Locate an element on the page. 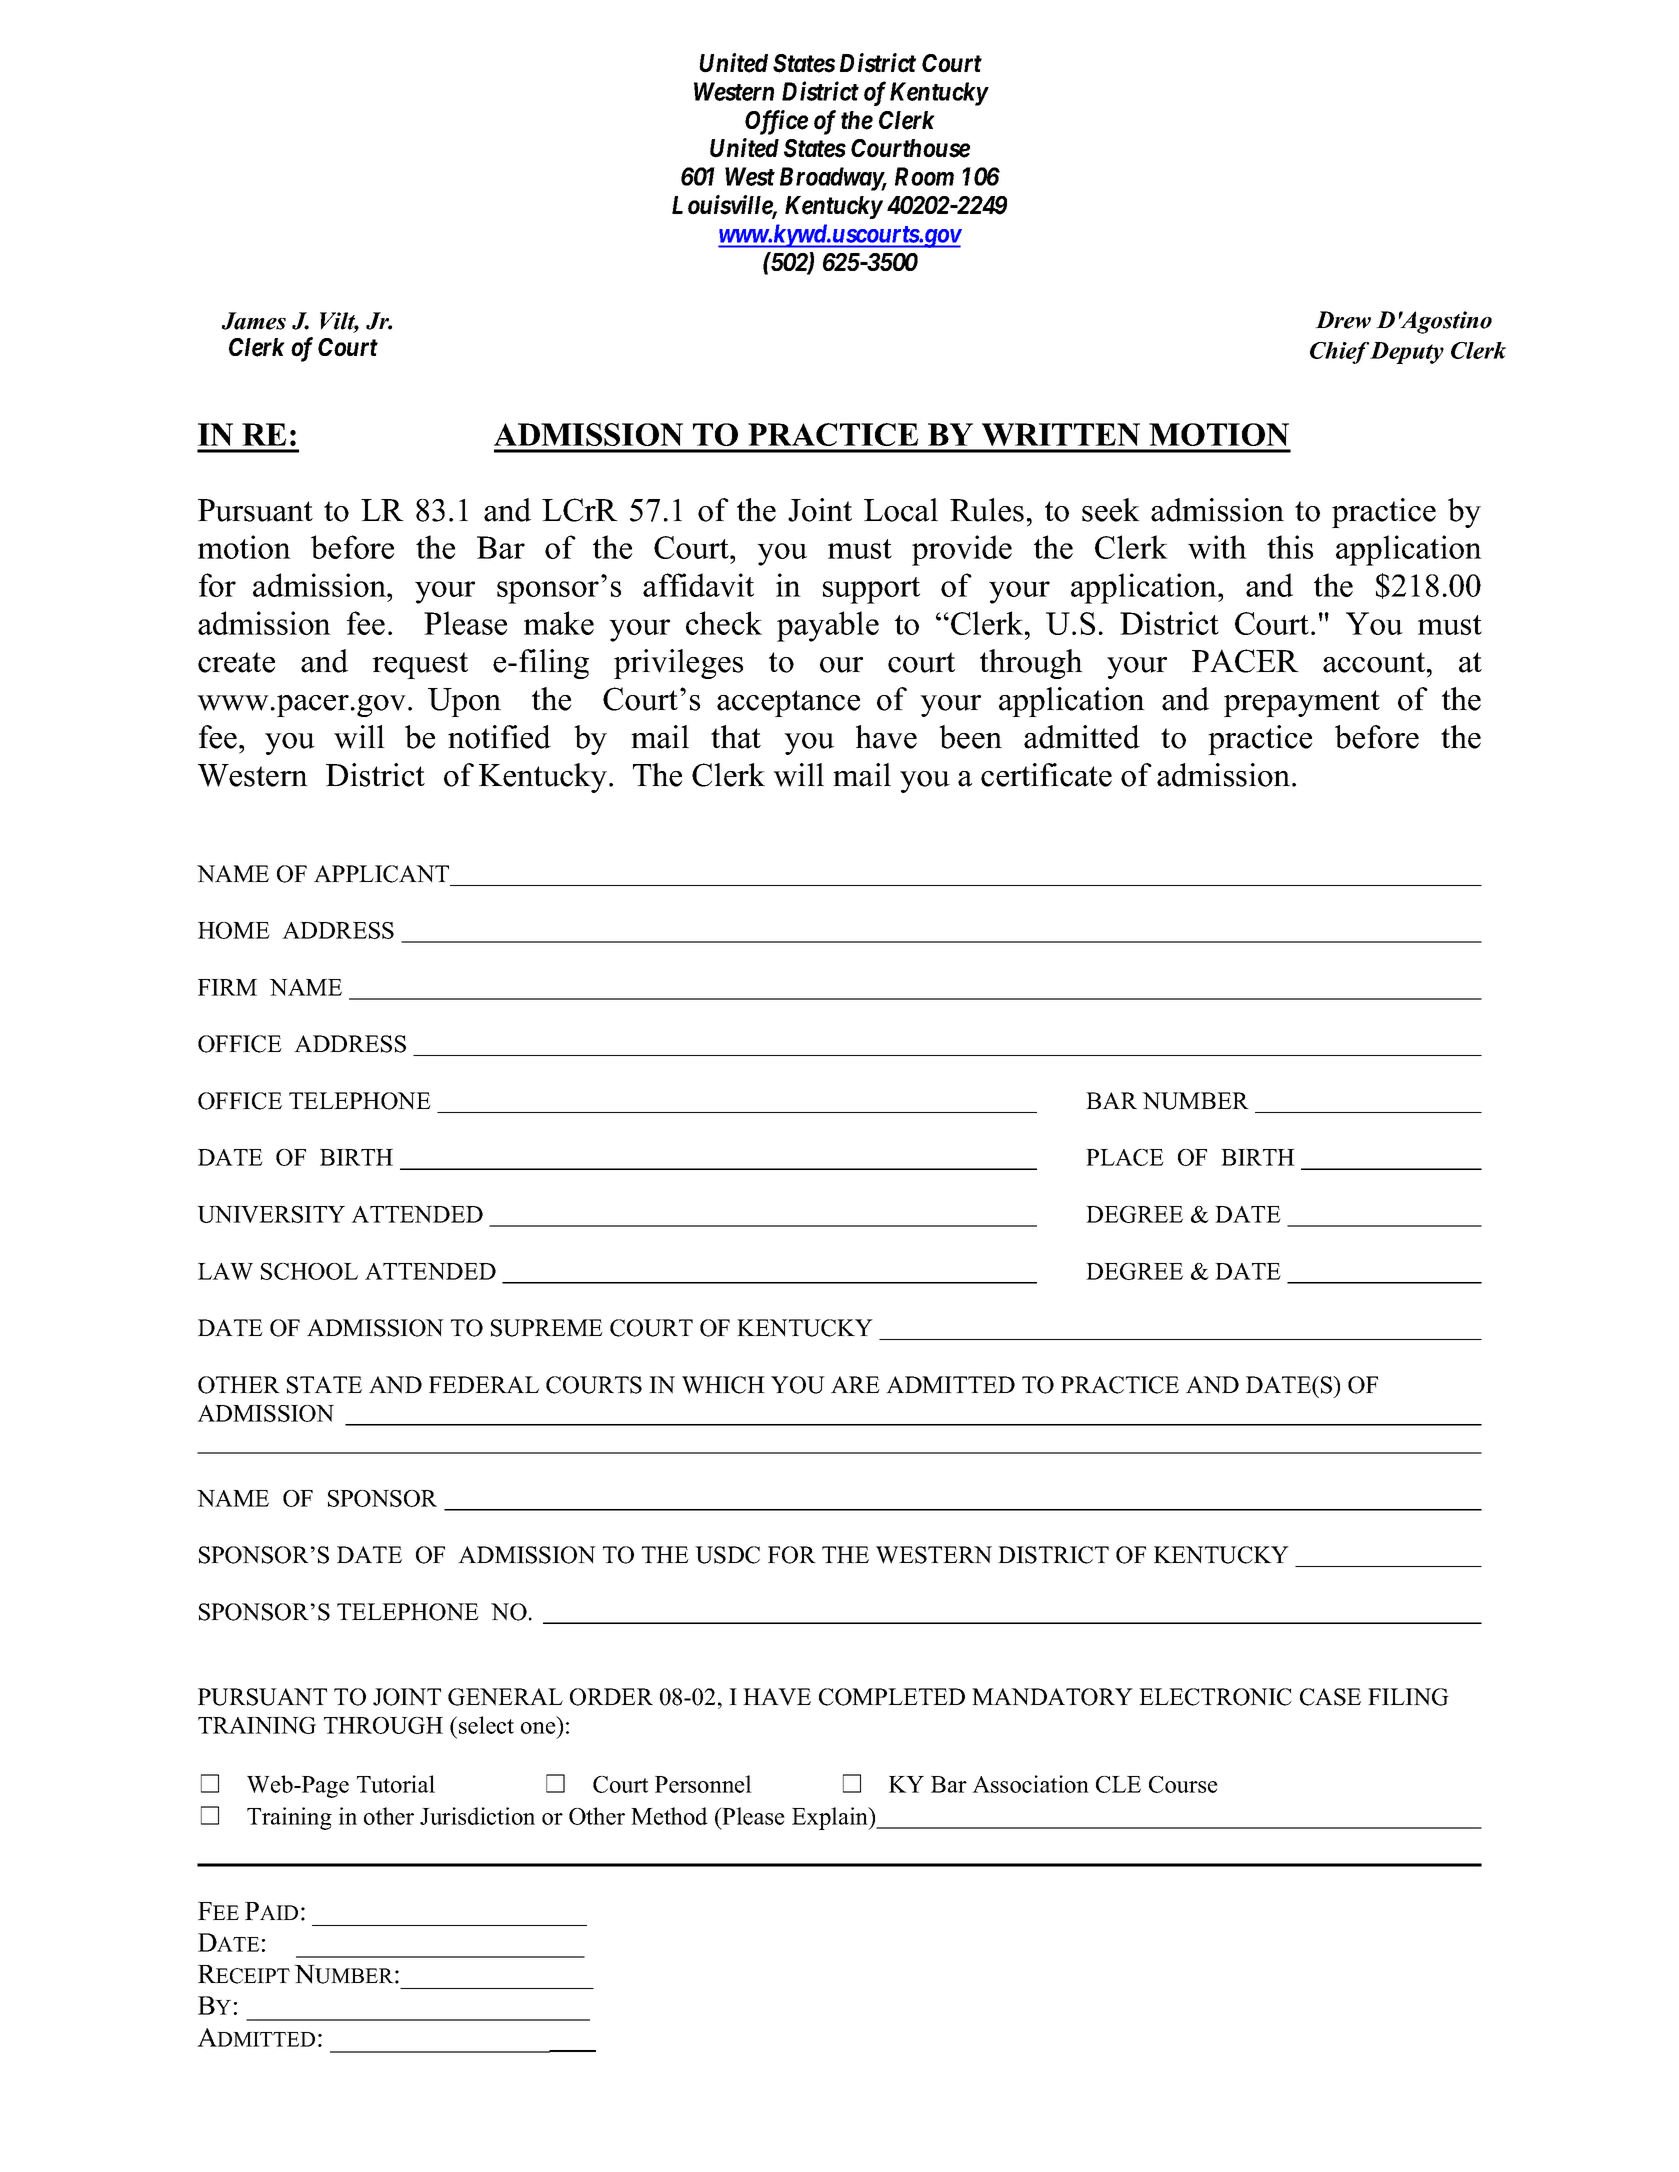  this is located at coordinates (1290, 547).
